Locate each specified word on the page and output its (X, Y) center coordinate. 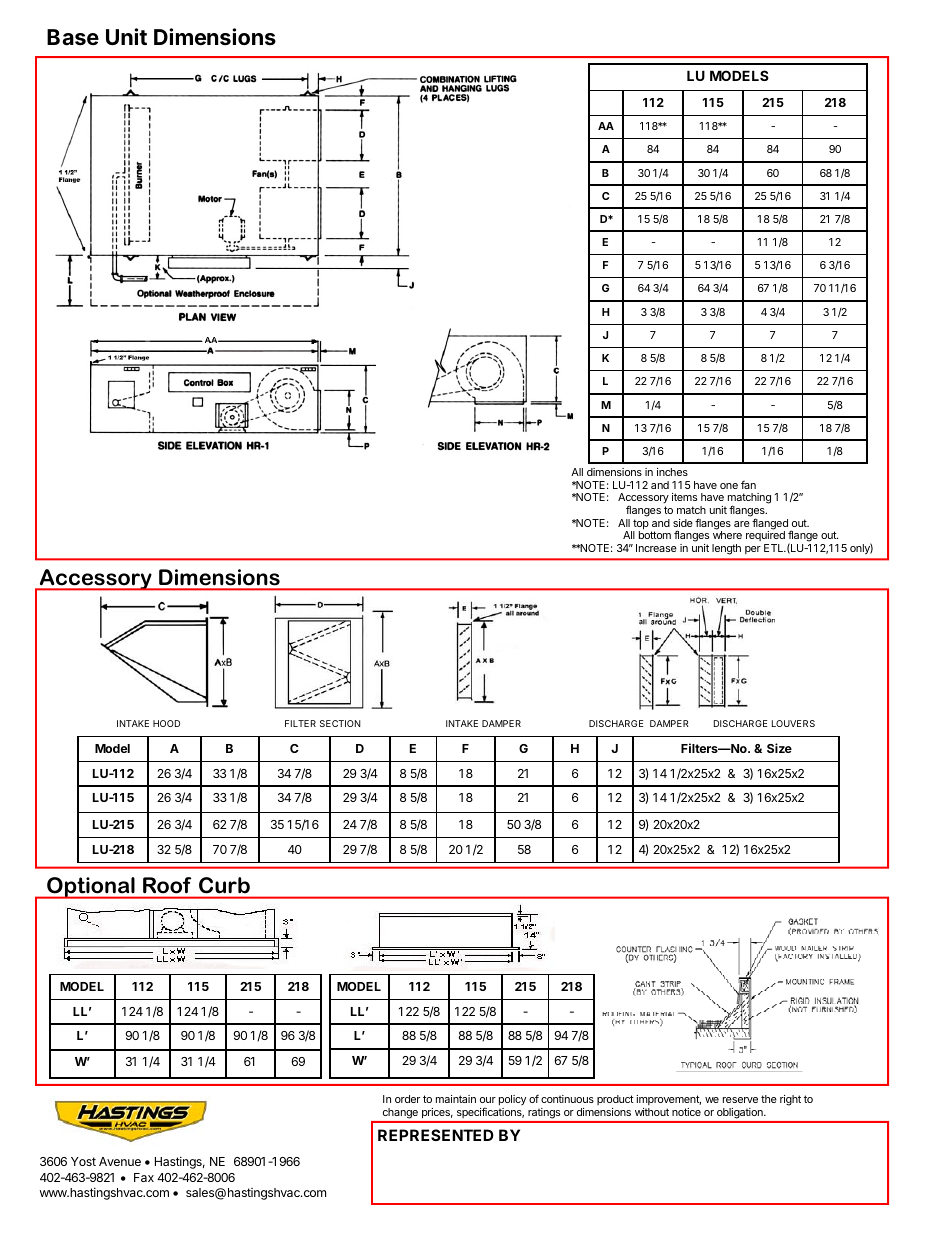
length (726, 549)
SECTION (340, 723)
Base (73, 37)
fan (748, 484)
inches (672, 472)
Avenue (120, 1161)
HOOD (166, 723)
